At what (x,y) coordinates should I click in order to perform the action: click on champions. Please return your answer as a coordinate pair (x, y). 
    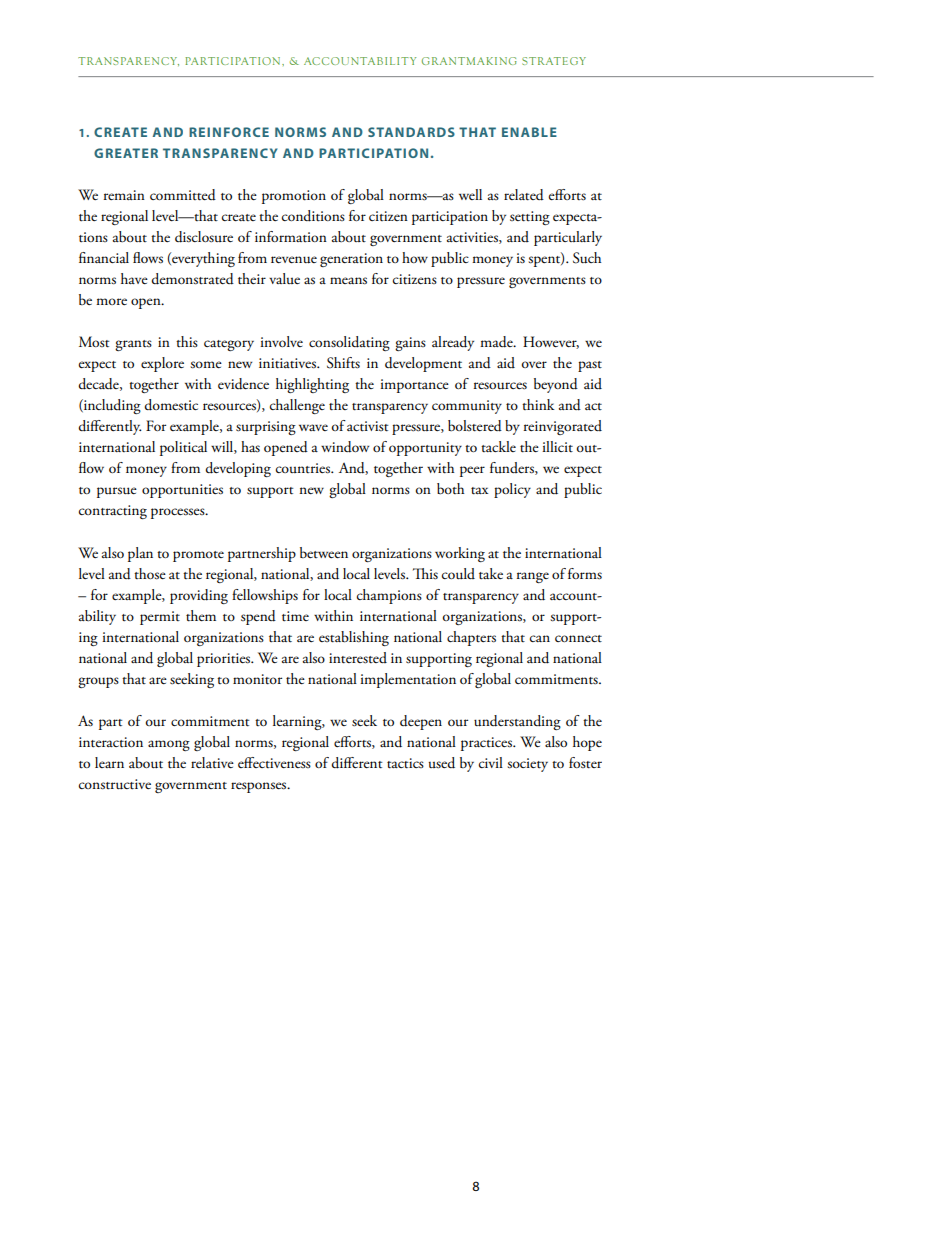
    Looking at the image, I should click on (389, 596).
